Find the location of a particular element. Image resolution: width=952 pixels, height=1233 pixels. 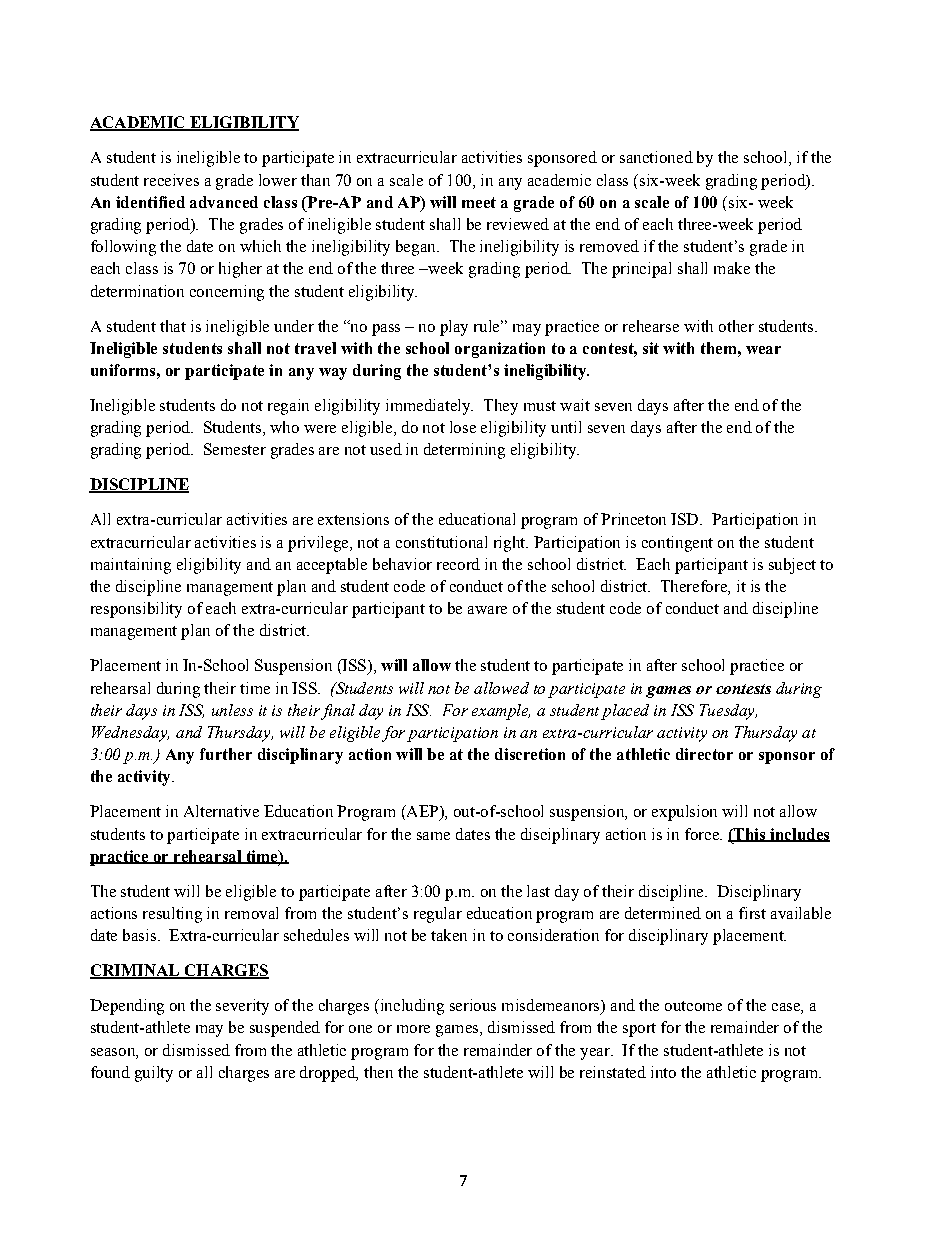

guilty is located at coordinates (154, 1074).
